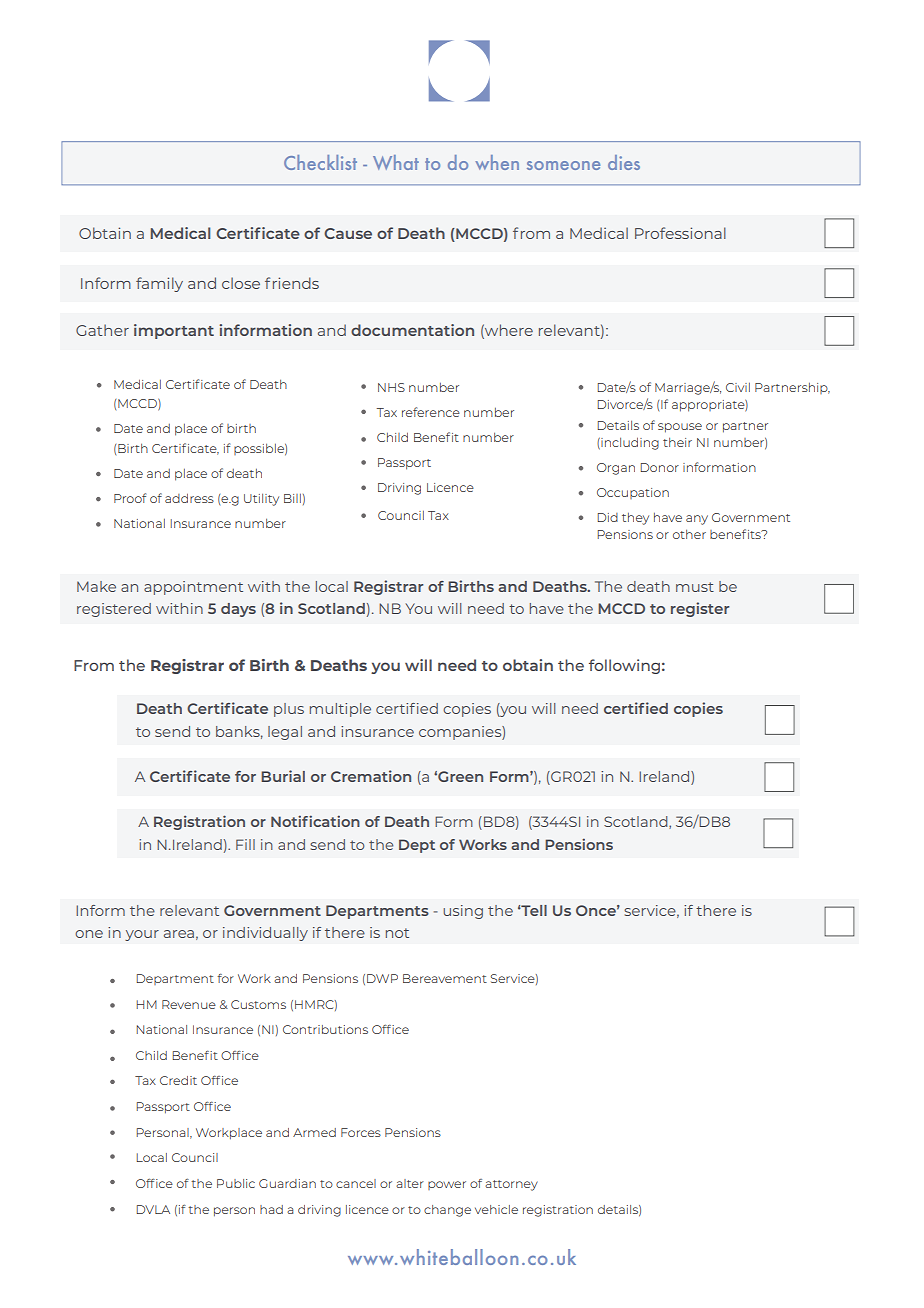 The width and height of the screenshot is (924, 1308). Describe the element at coordinates (396, 162) in the screenshot. I see `What` at that location.
